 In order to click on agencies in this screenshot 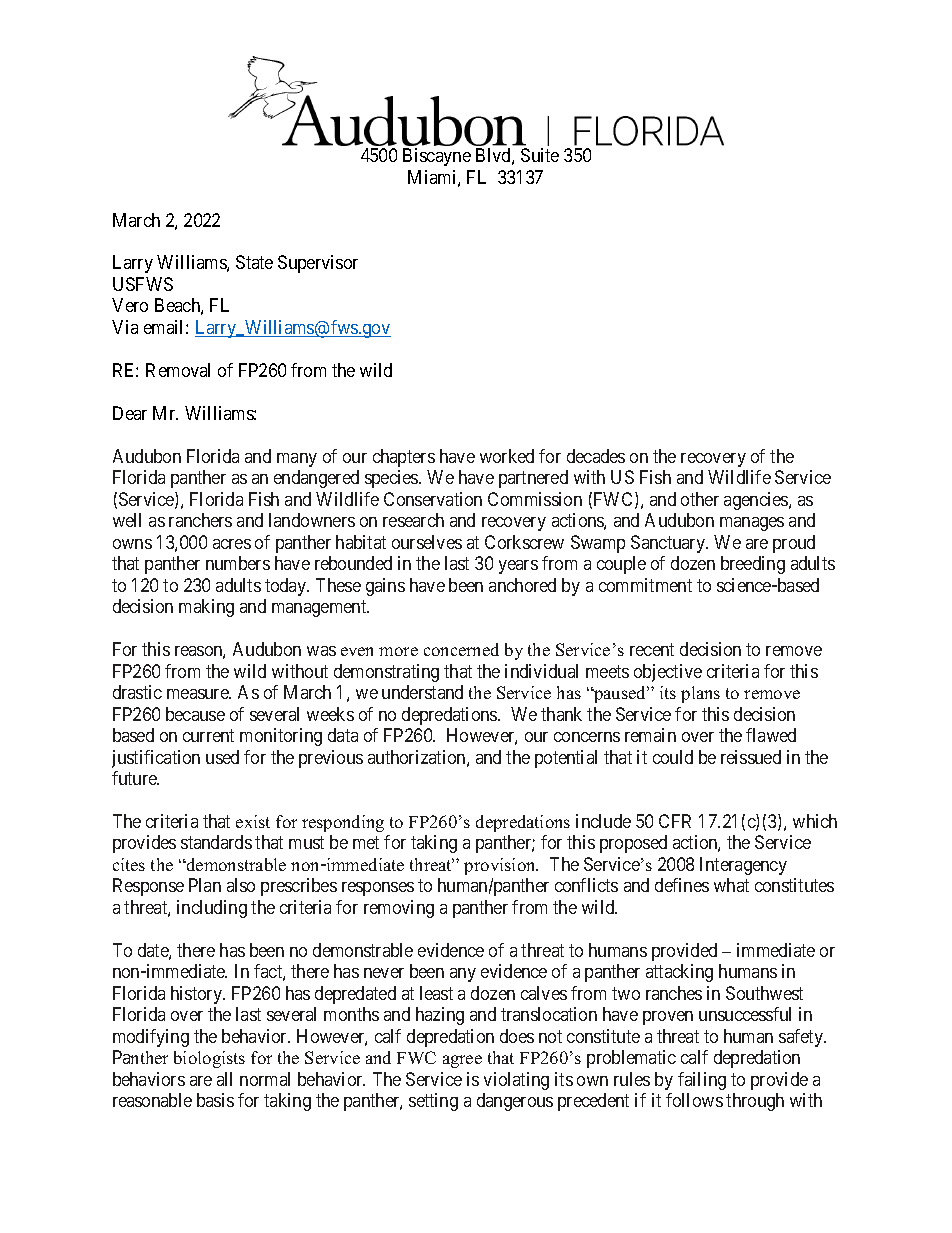, I will do `click(757, 501)`.
